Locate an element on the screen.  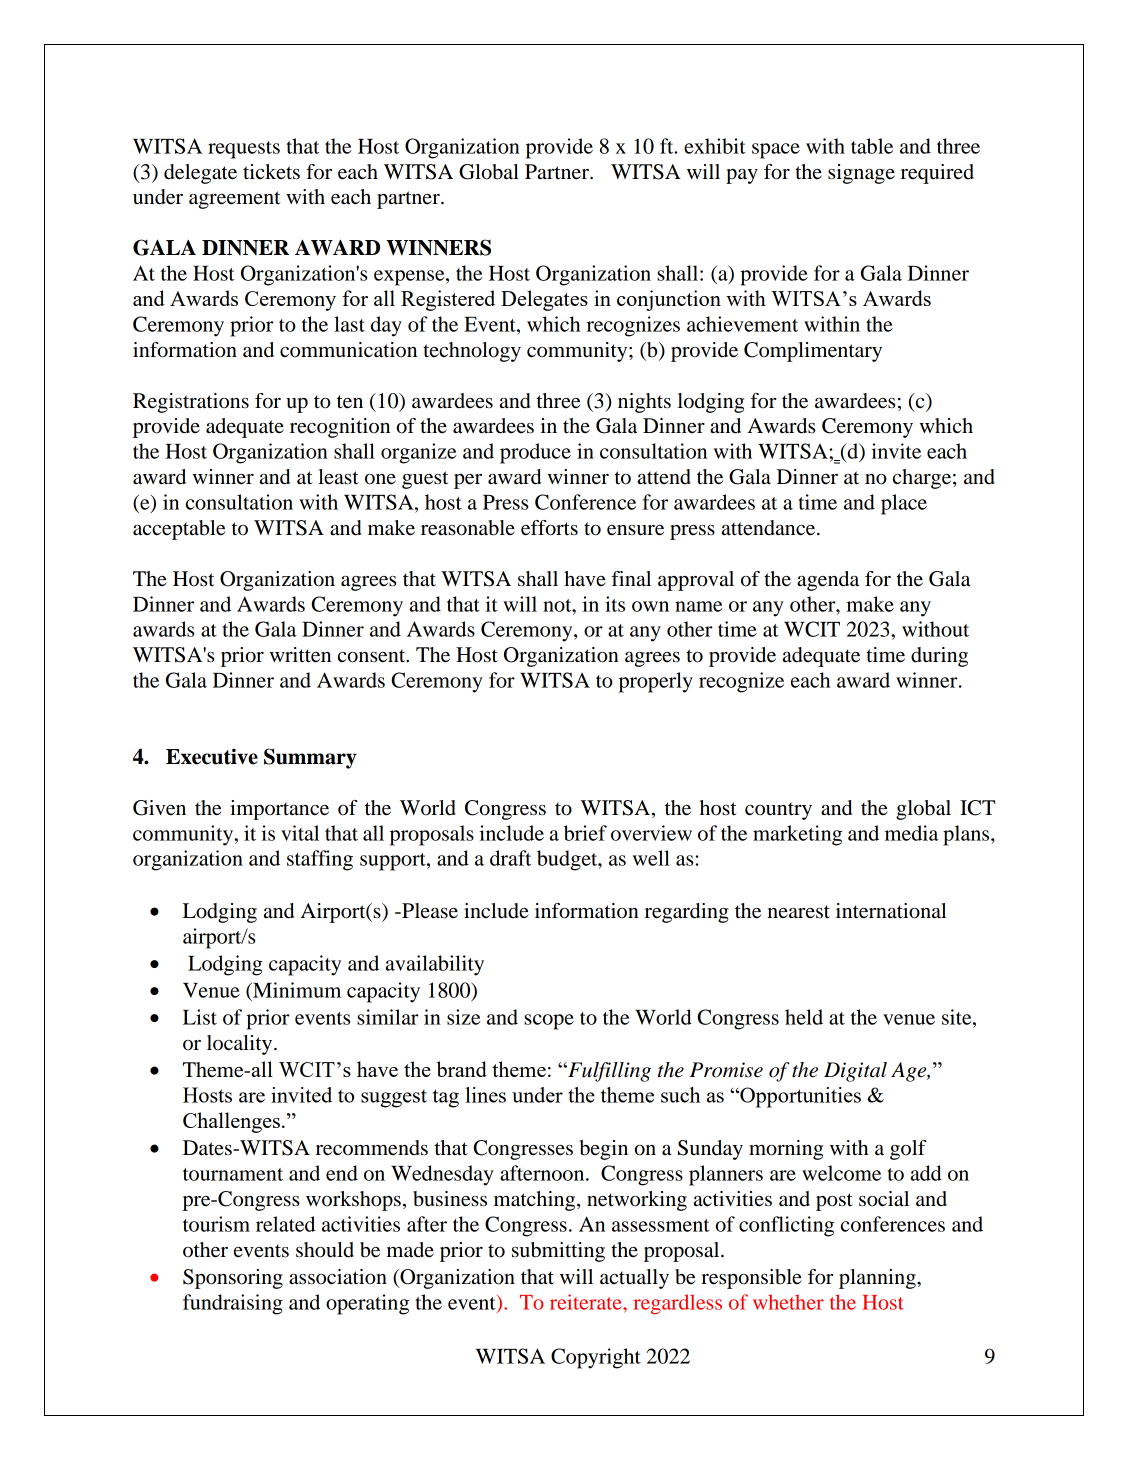
Executive is located at coordinates (212, 756).
